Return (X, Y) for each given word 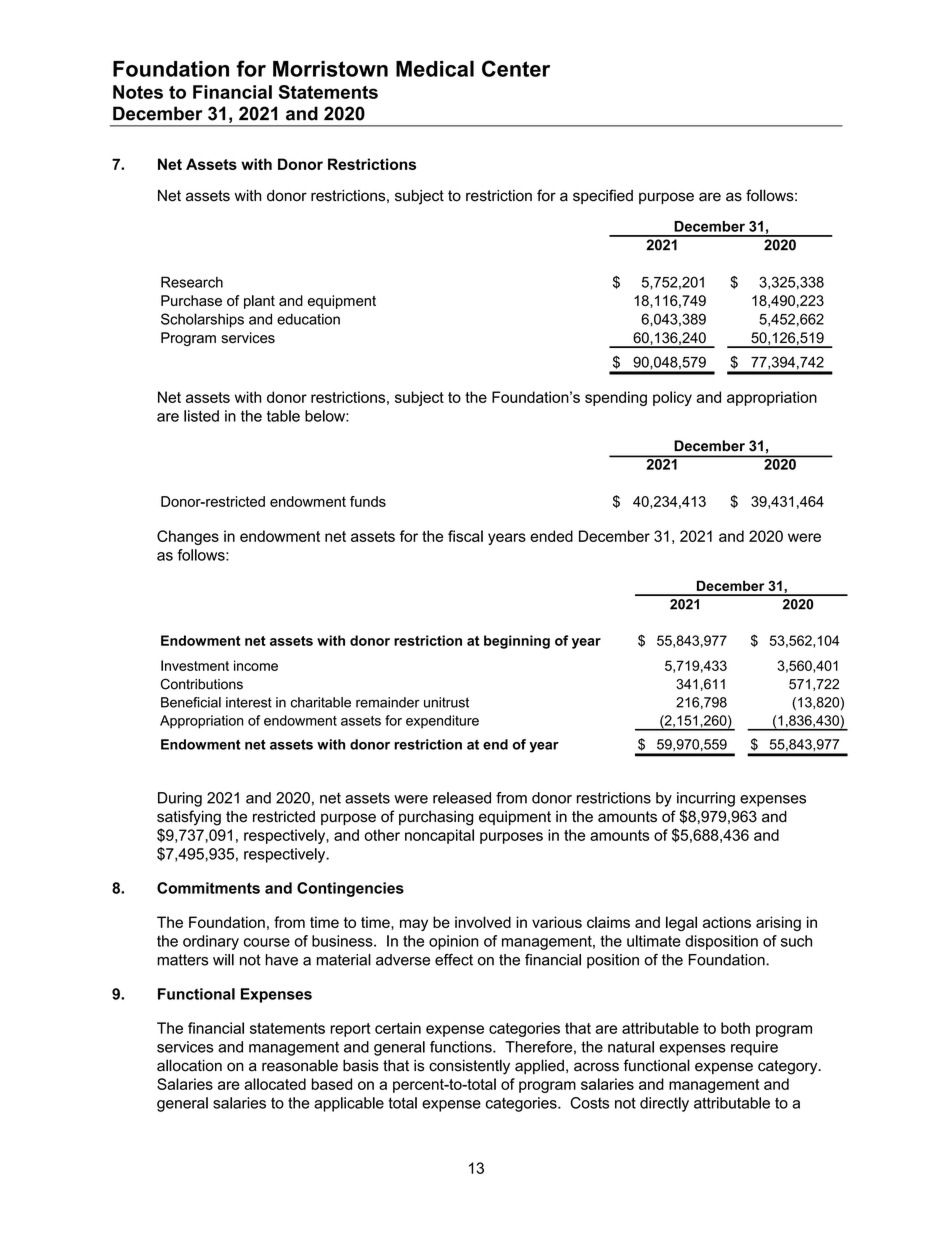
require (754, 1048)
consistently (469, 1067)
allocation (189, 1065)
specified (603, 196)
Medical (435, 68)
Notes (138, 92)
